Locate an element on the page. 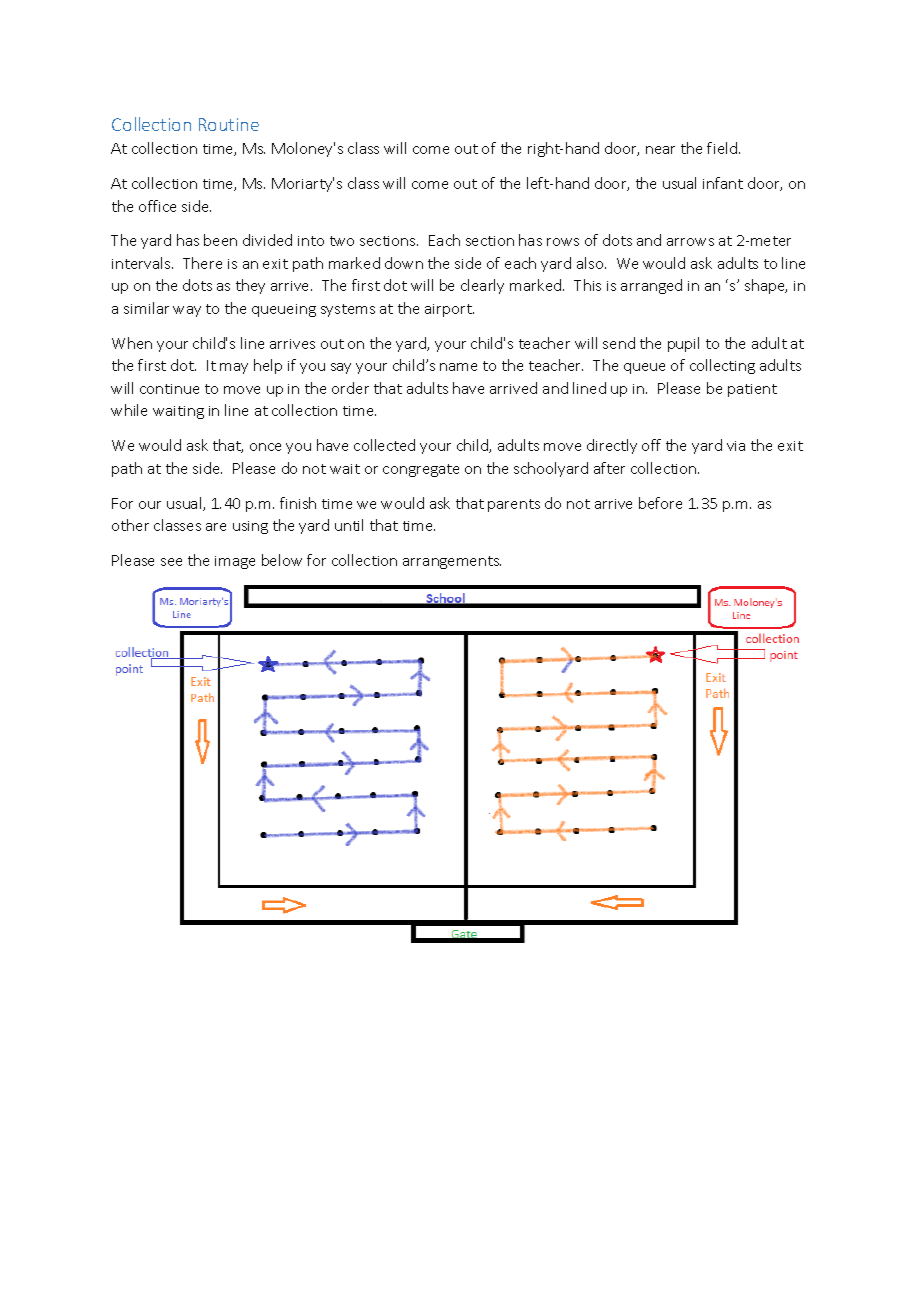 The width and height of the image is (924, 1308). arrangements is located at coordinates (452, 562).
